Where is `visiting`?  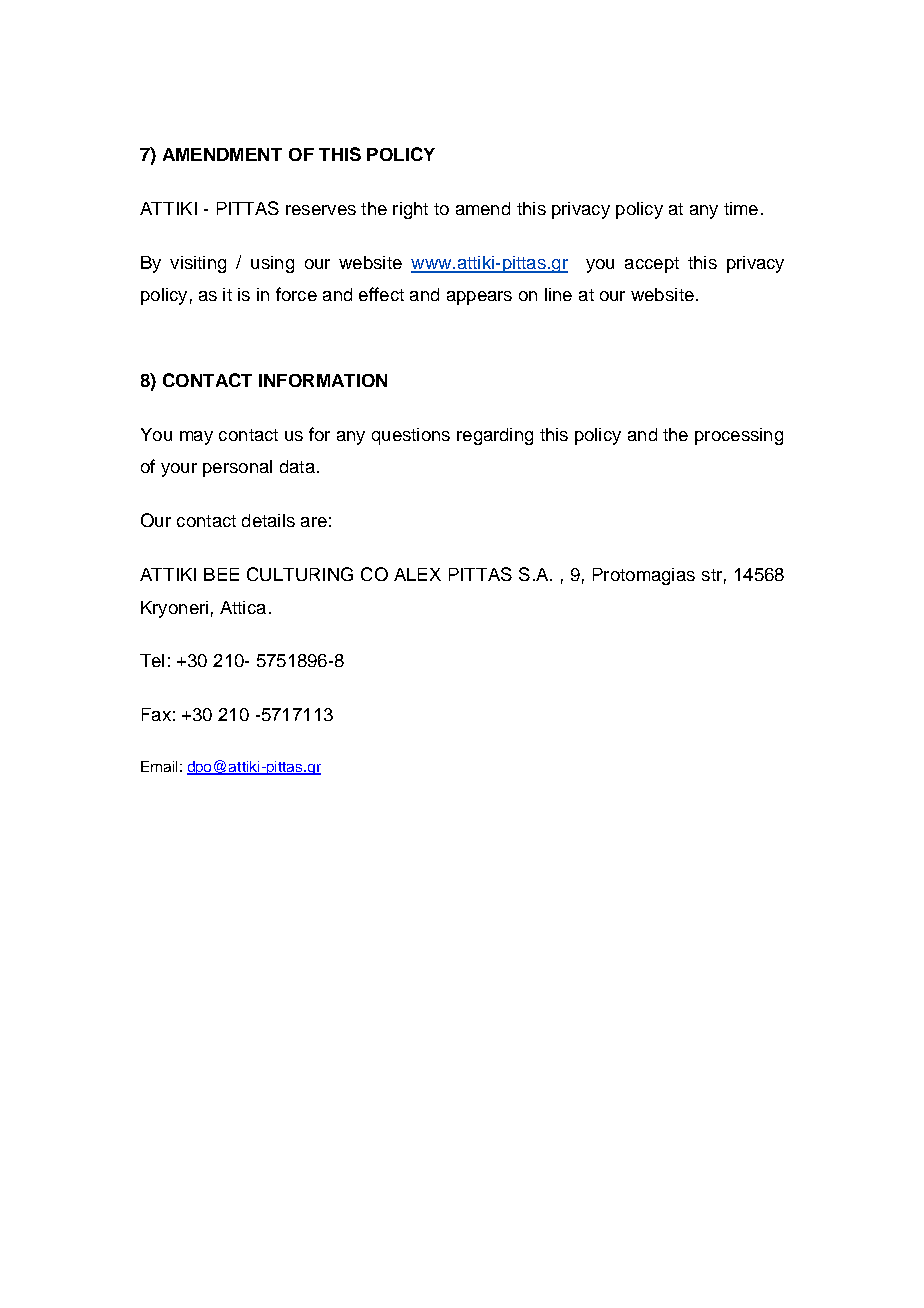
visiting is located at coordinates (198, 264).
